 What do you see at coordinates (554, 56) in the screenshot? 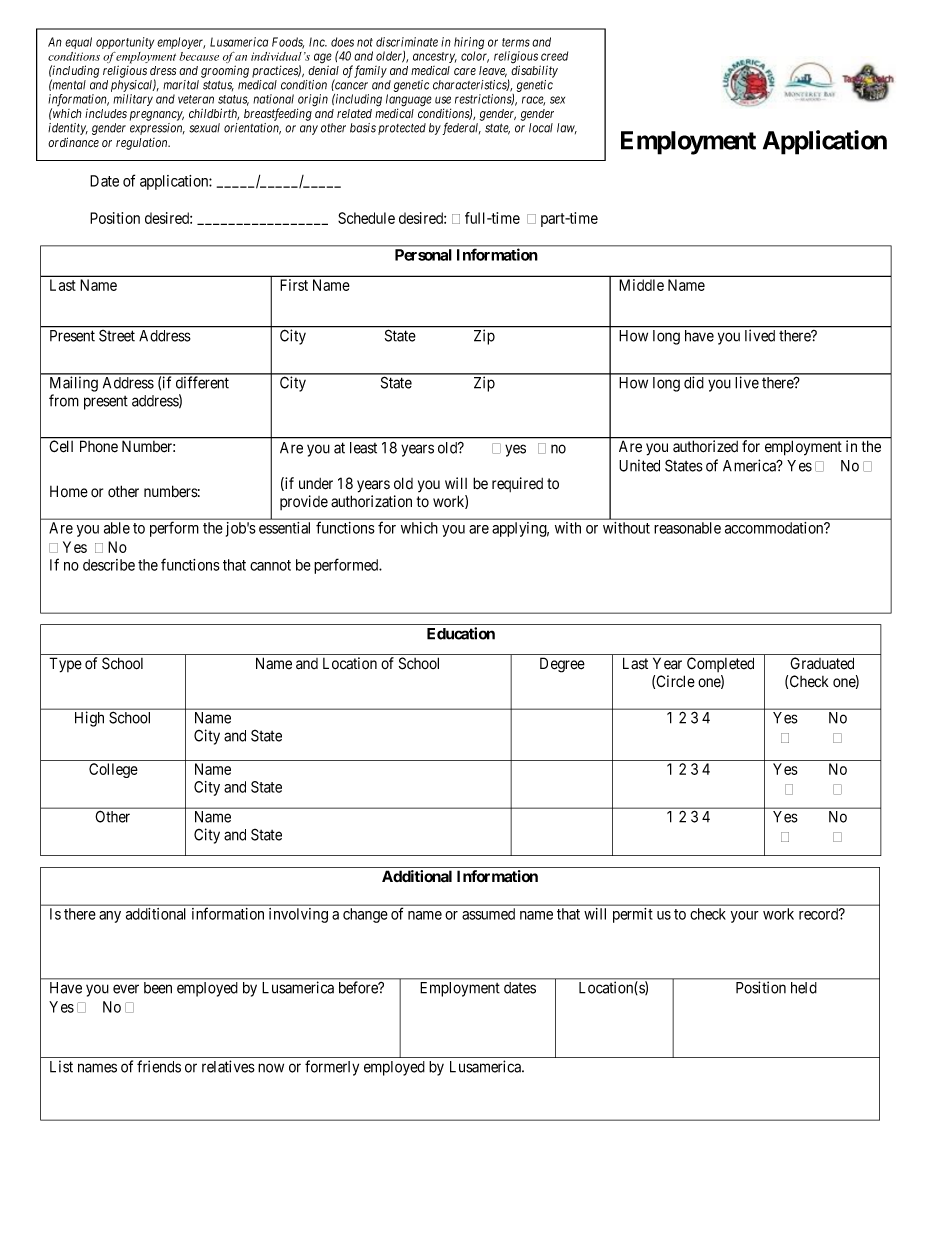
I see `creed` at bounding box center [554, 56].
